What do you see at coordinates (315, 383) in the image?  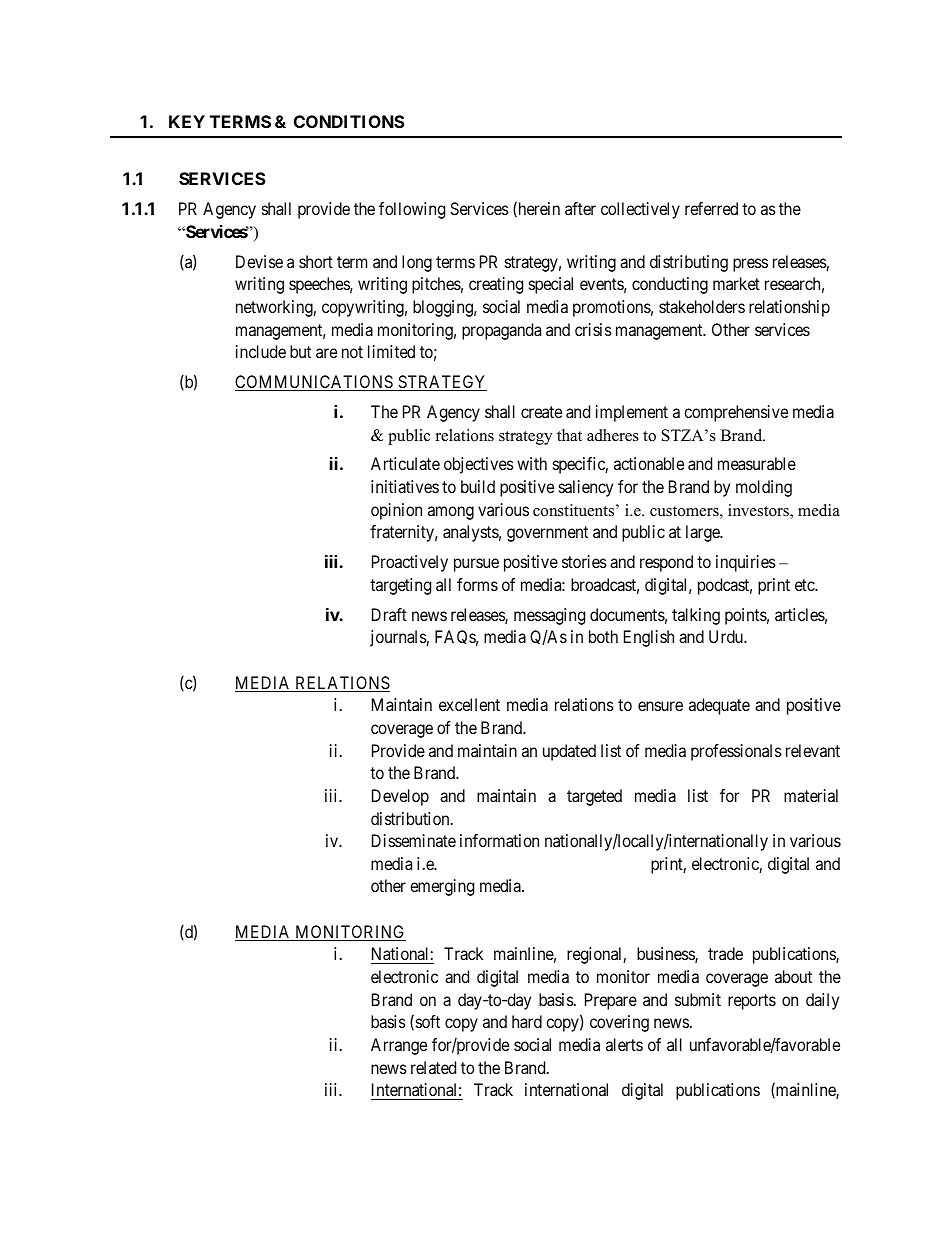 I see `COMMUNICATIONS` at bounding box center [315, 383].
